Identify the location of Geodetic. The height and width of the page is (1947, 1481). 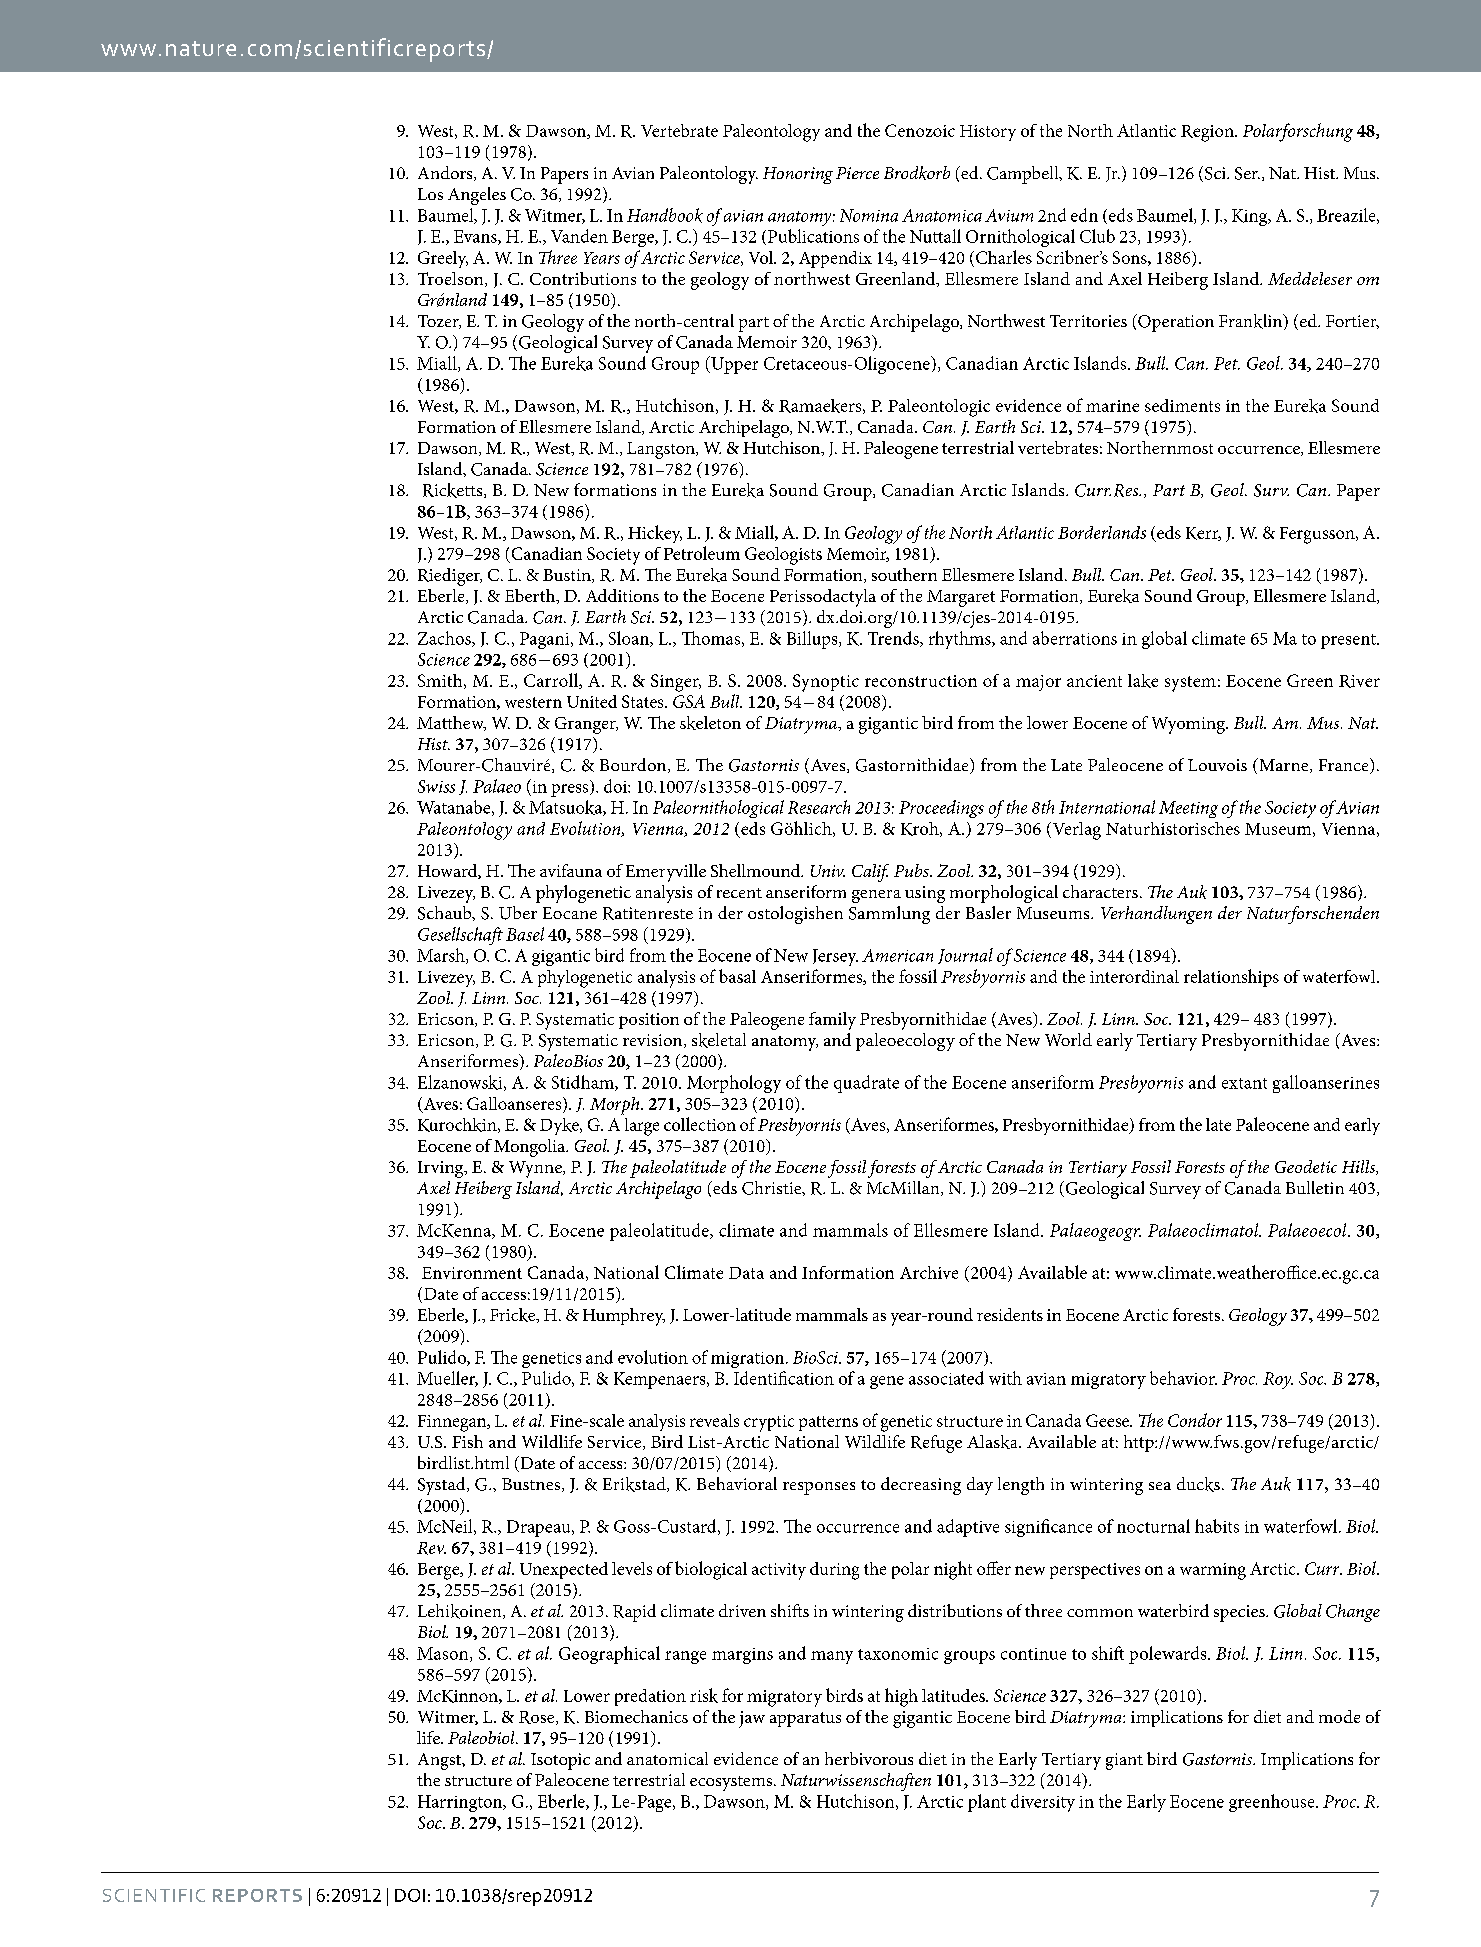
(1306, 1166).
